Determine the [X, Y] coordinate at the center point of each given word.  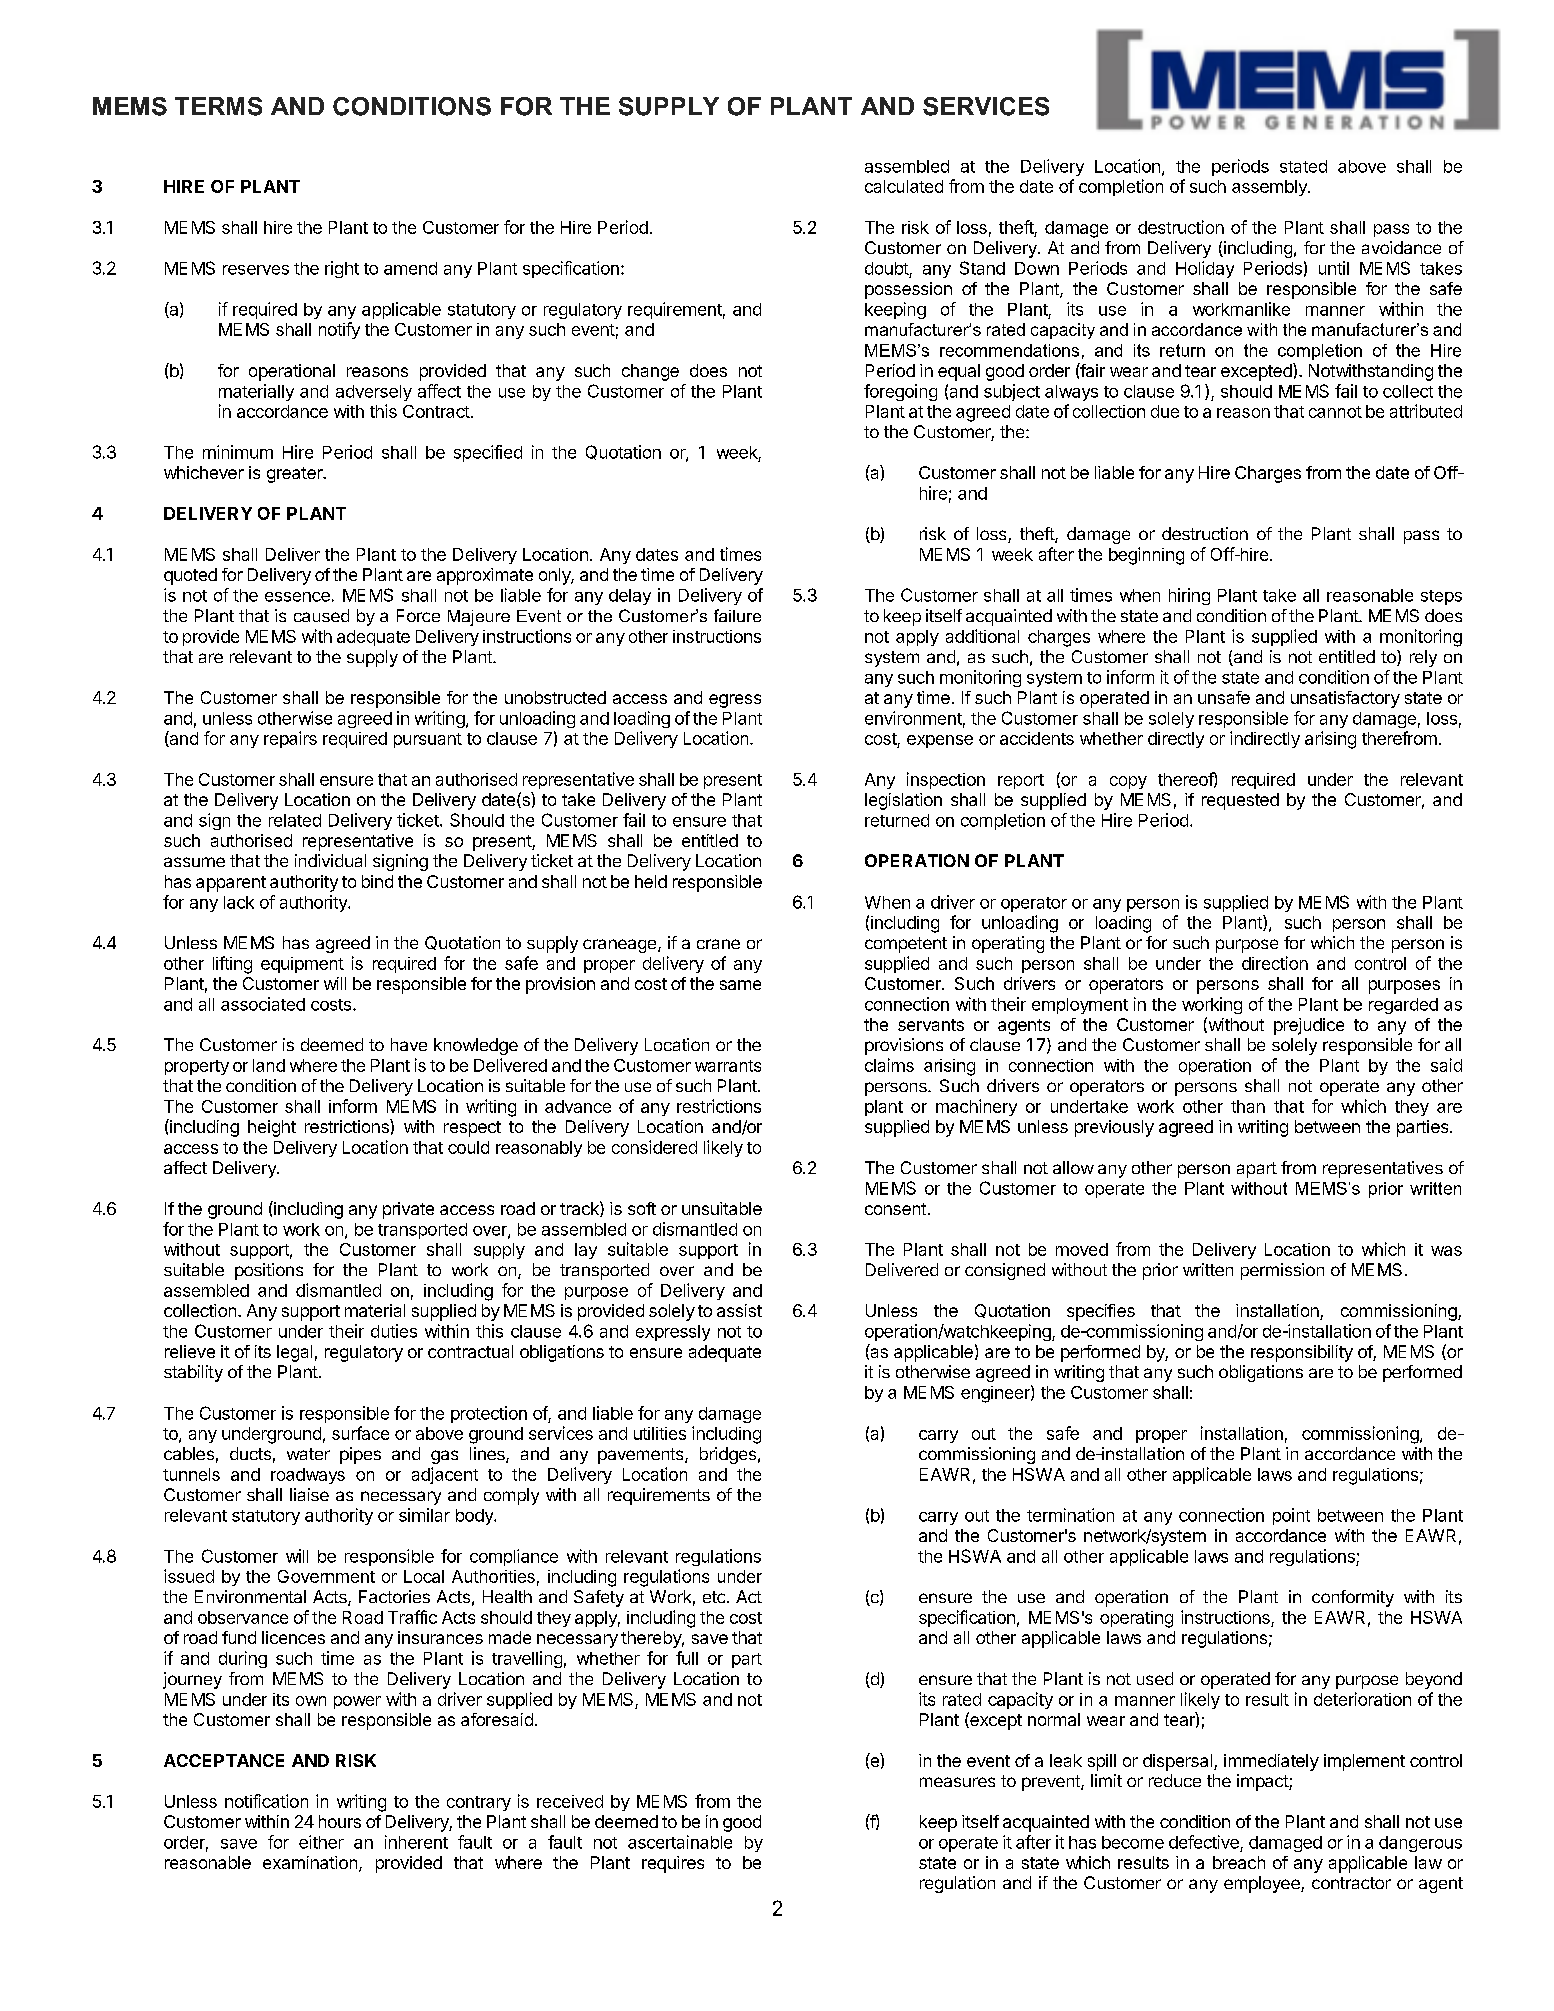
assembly [1270, 188]
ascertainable [680, 1842]
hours [340, 1821]
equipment [302, 965]
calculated [904, 186]
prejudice [1309, 1026]
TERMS [218, 106]
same [740, 985]
